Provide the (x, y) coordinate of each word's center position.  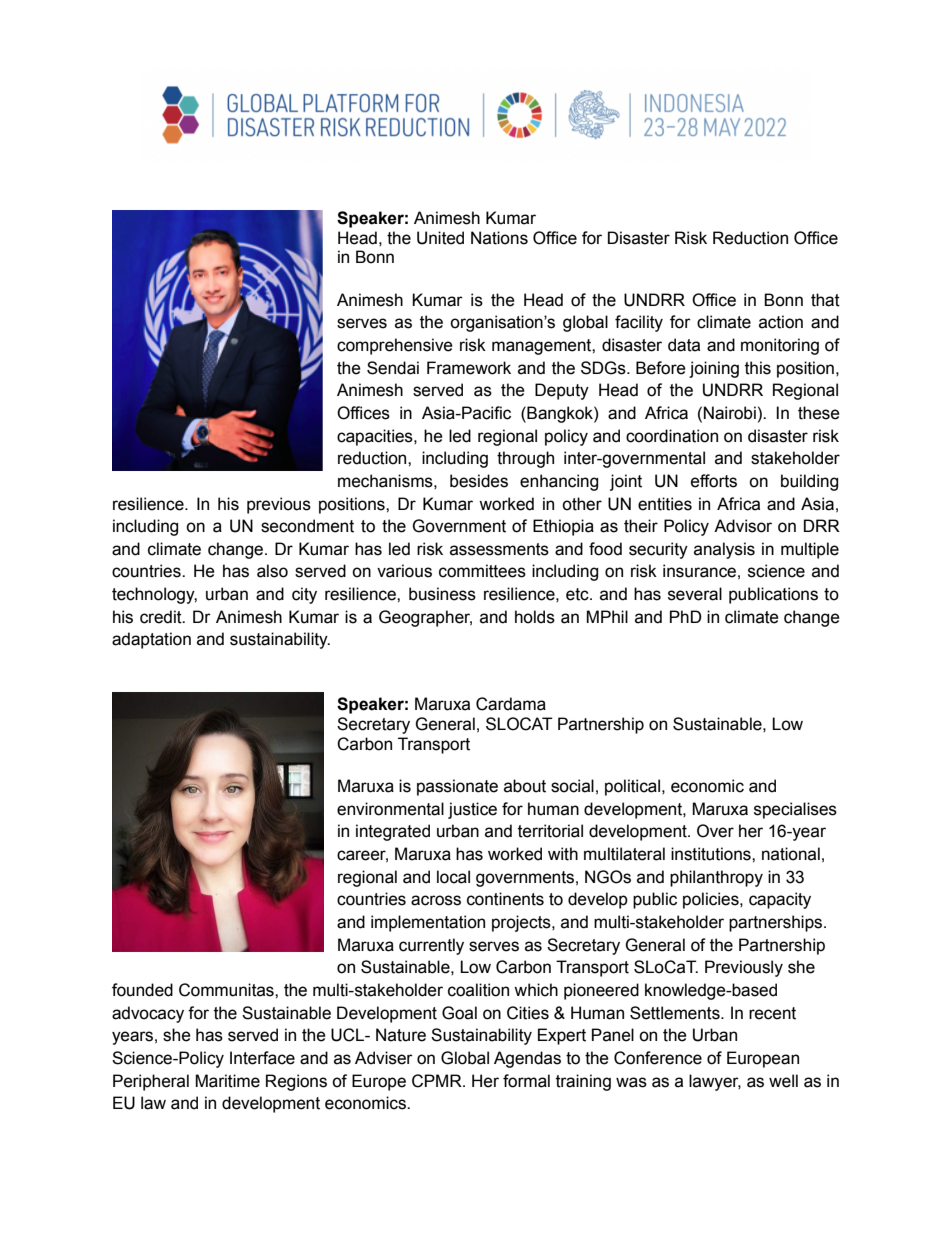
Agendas (527, 1059)
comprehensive (395, 346)
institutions (712, 854)
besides (479, 481)
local (453, 877)
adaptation (151, 640)
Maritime (227, 1081)
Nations (499, 238)
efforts (714, 481)
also (272, 571)
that (825, 300)
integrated (393, 832)
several (695, 594)
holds (535, 617)
